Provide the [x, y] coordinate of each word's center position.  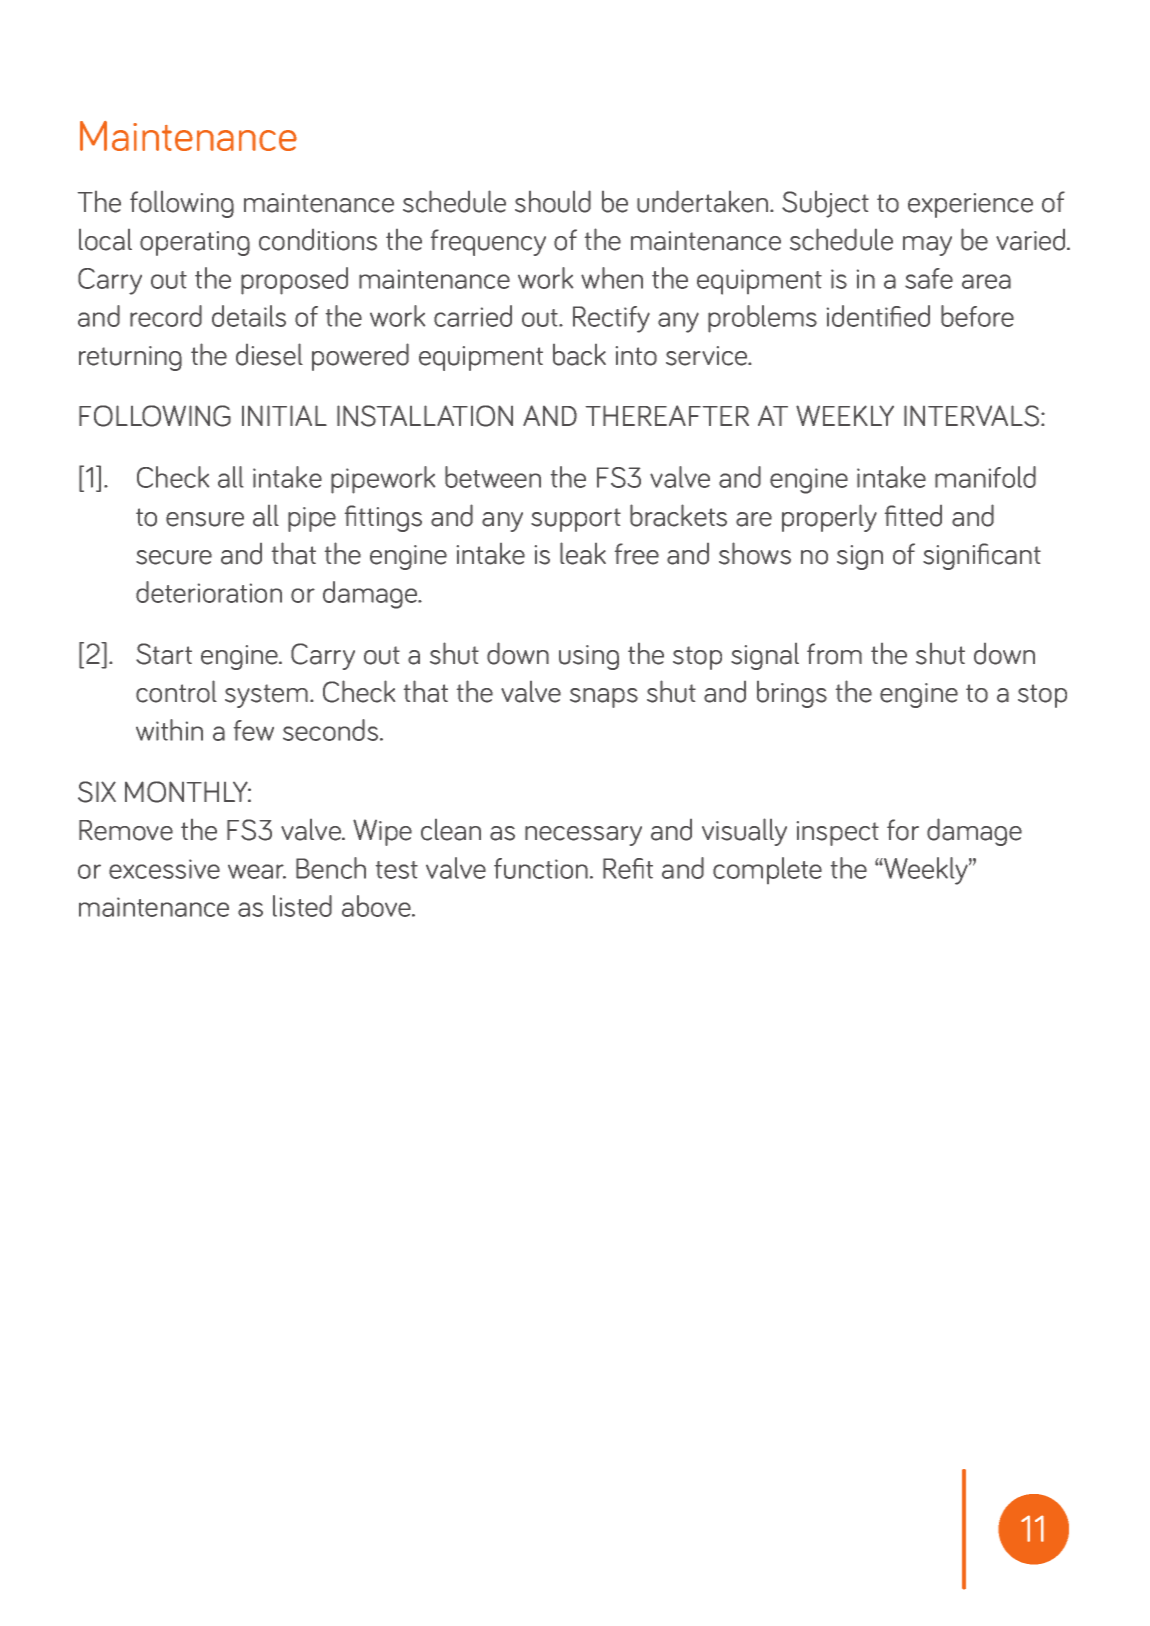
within [169, 730]
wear [257, 871]
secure [174, 557]
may [927, 246]
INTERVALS [973, 416]
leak [583, 553]
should [553, 201]
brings [792, 694]
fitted [913, 516]
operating [195, 243]
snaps [604, 698]
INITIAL [284, 415]
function [541, 868]
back [579, 355]
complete [767, 870]
